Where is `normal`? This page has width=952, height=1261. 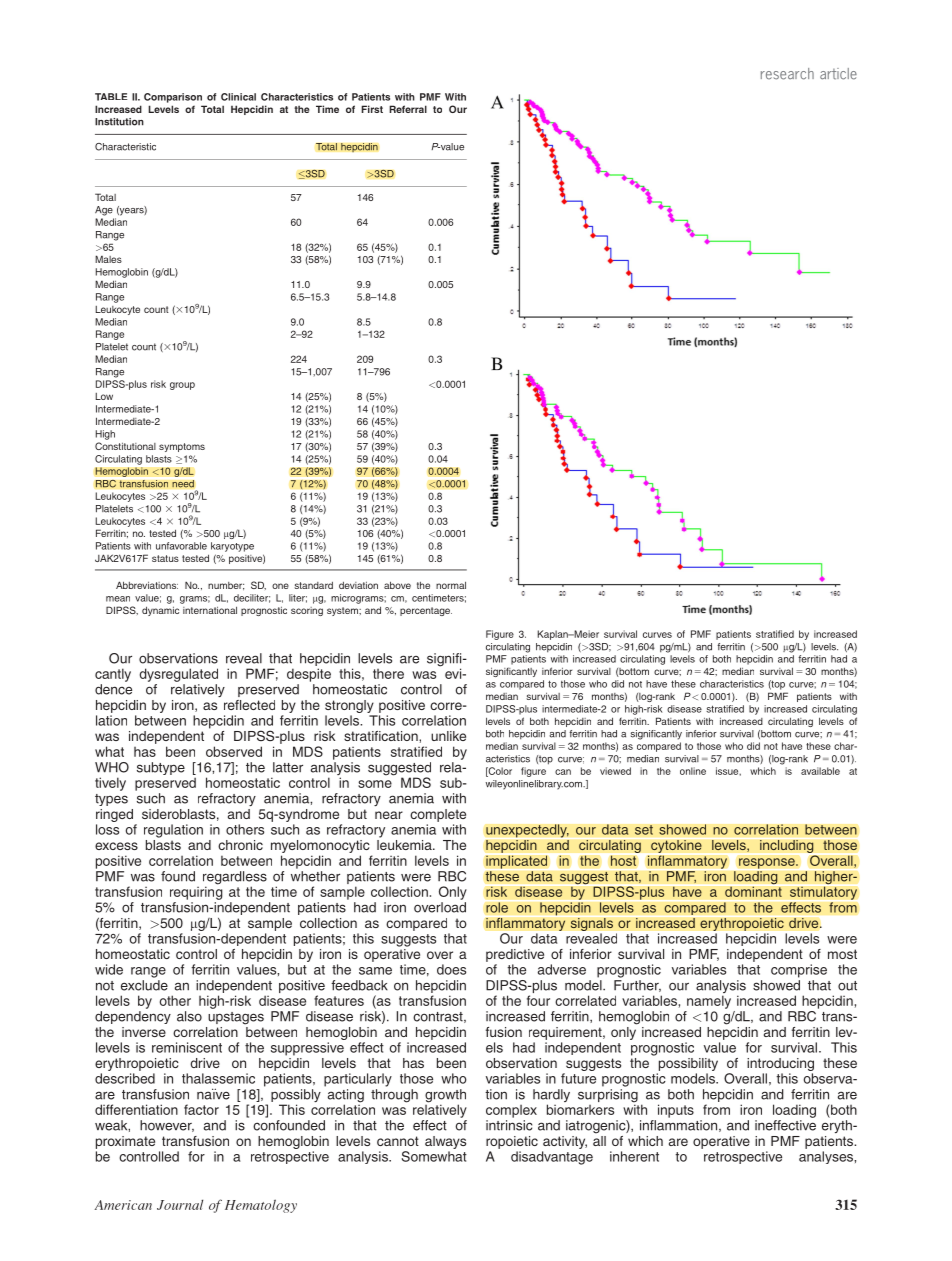
normal is located at coordinates (451, 585).
